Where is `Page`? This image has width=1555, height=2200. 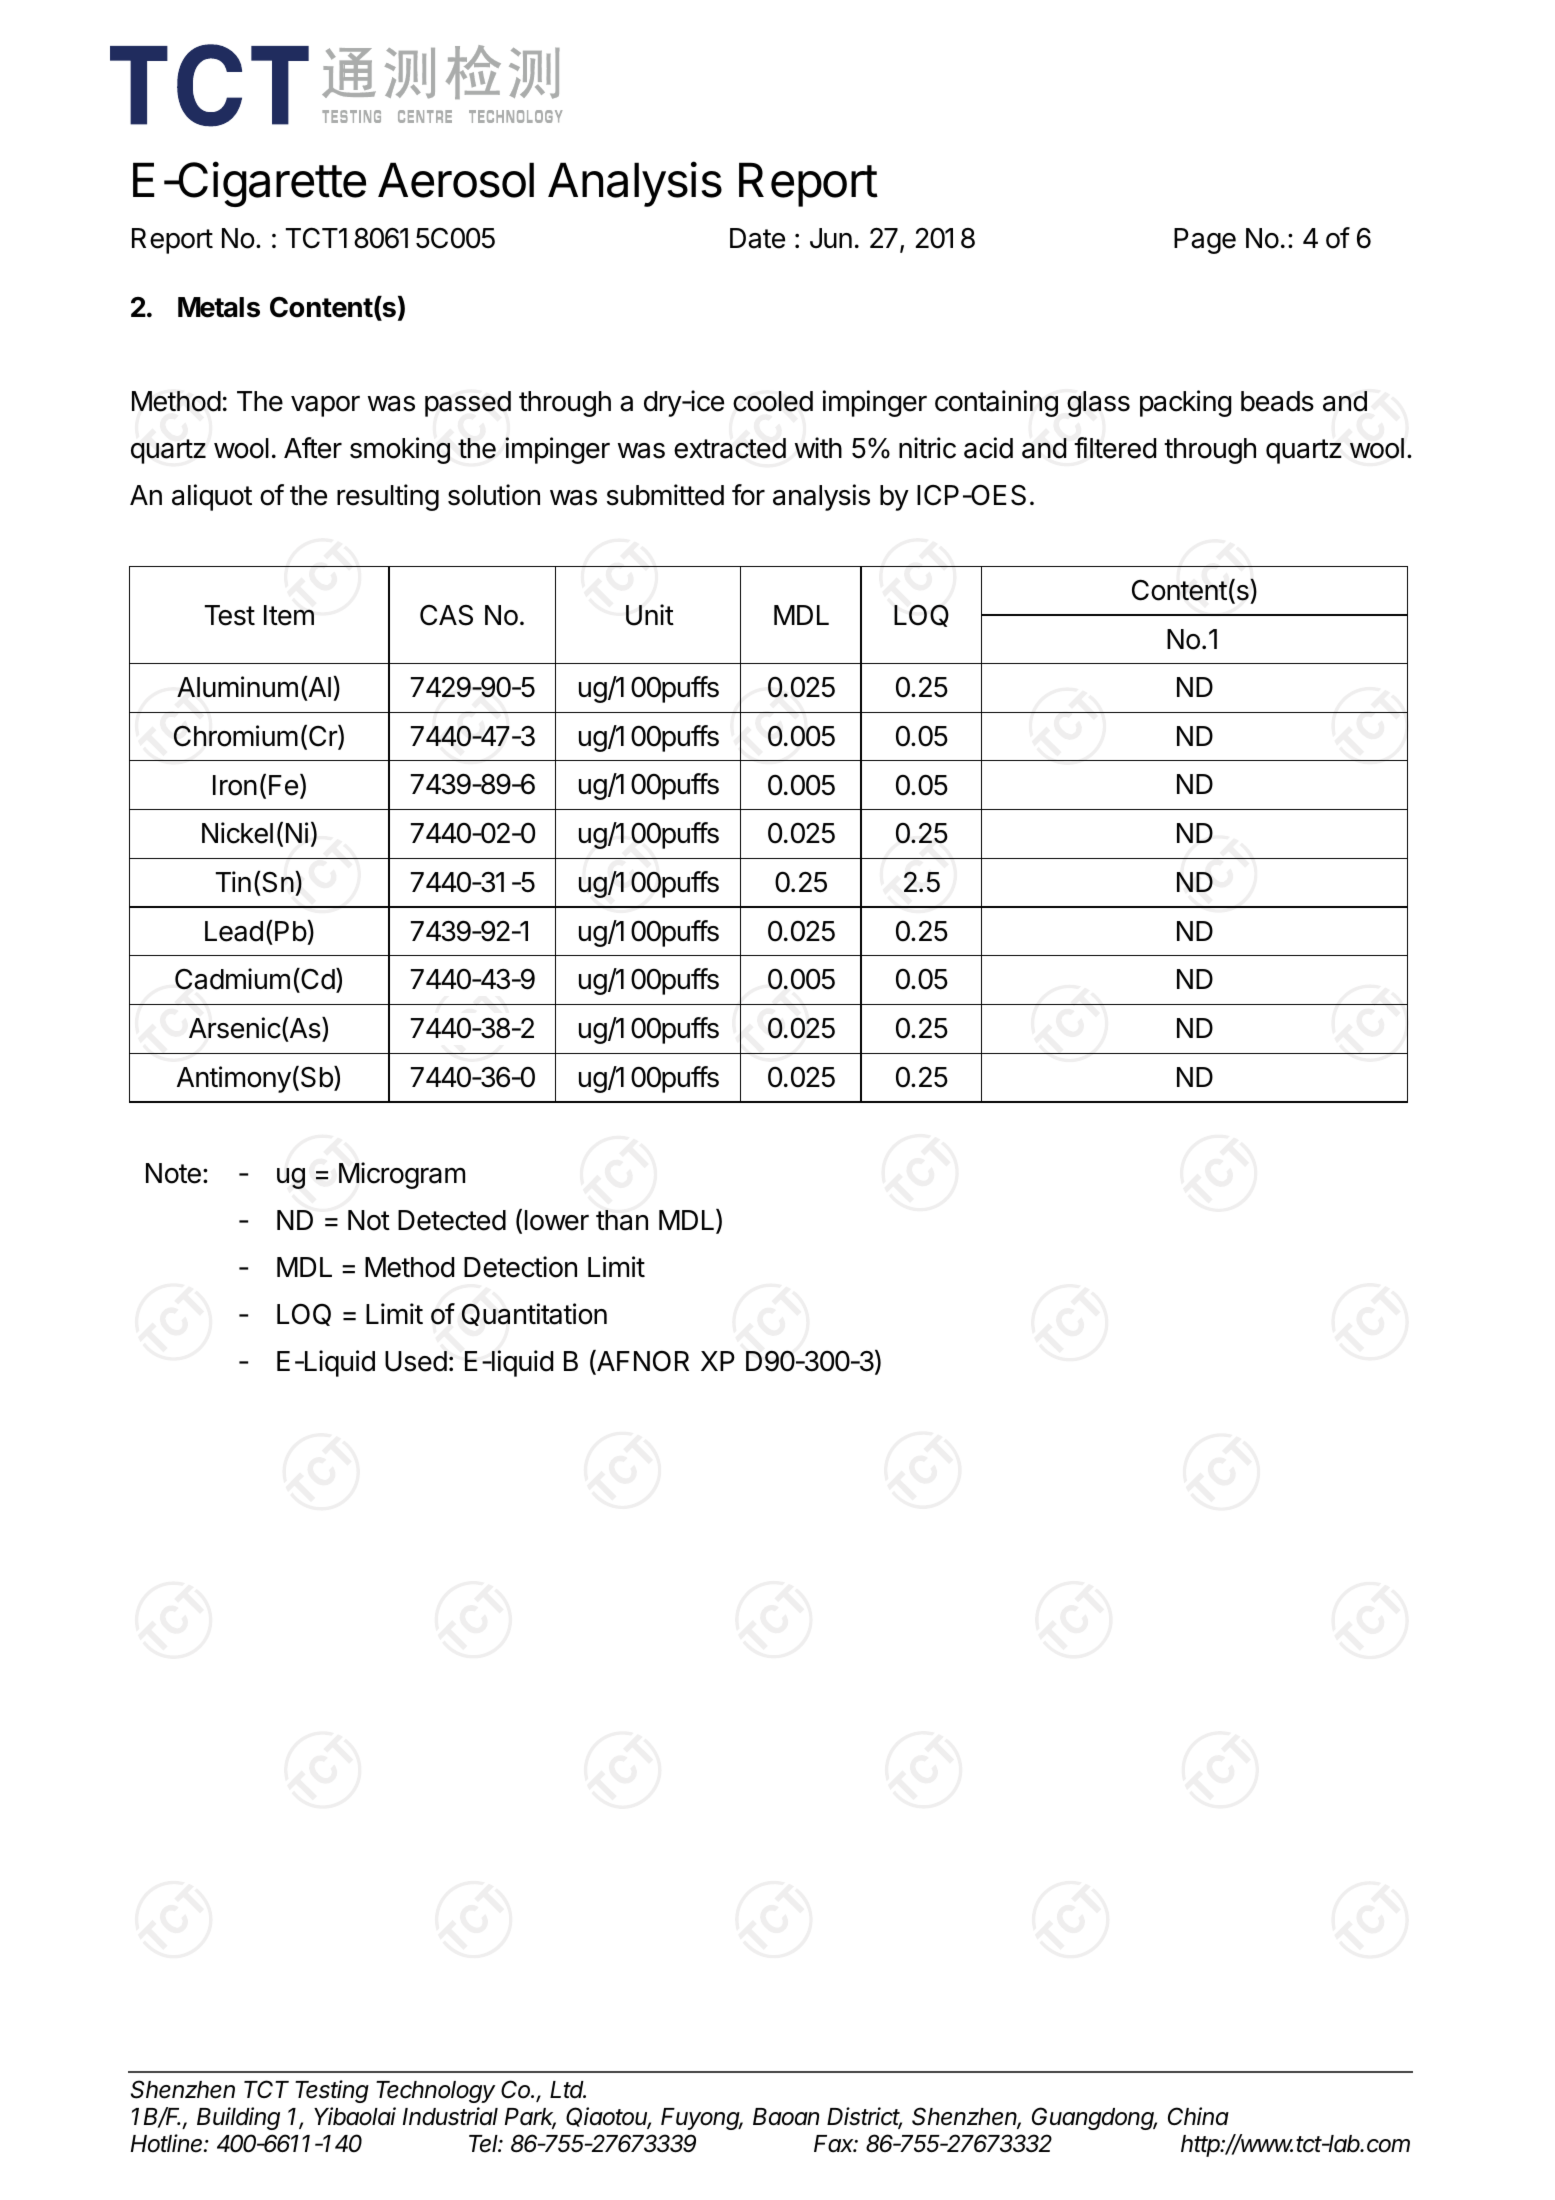
Page is located at coordinates (1205, 241).
